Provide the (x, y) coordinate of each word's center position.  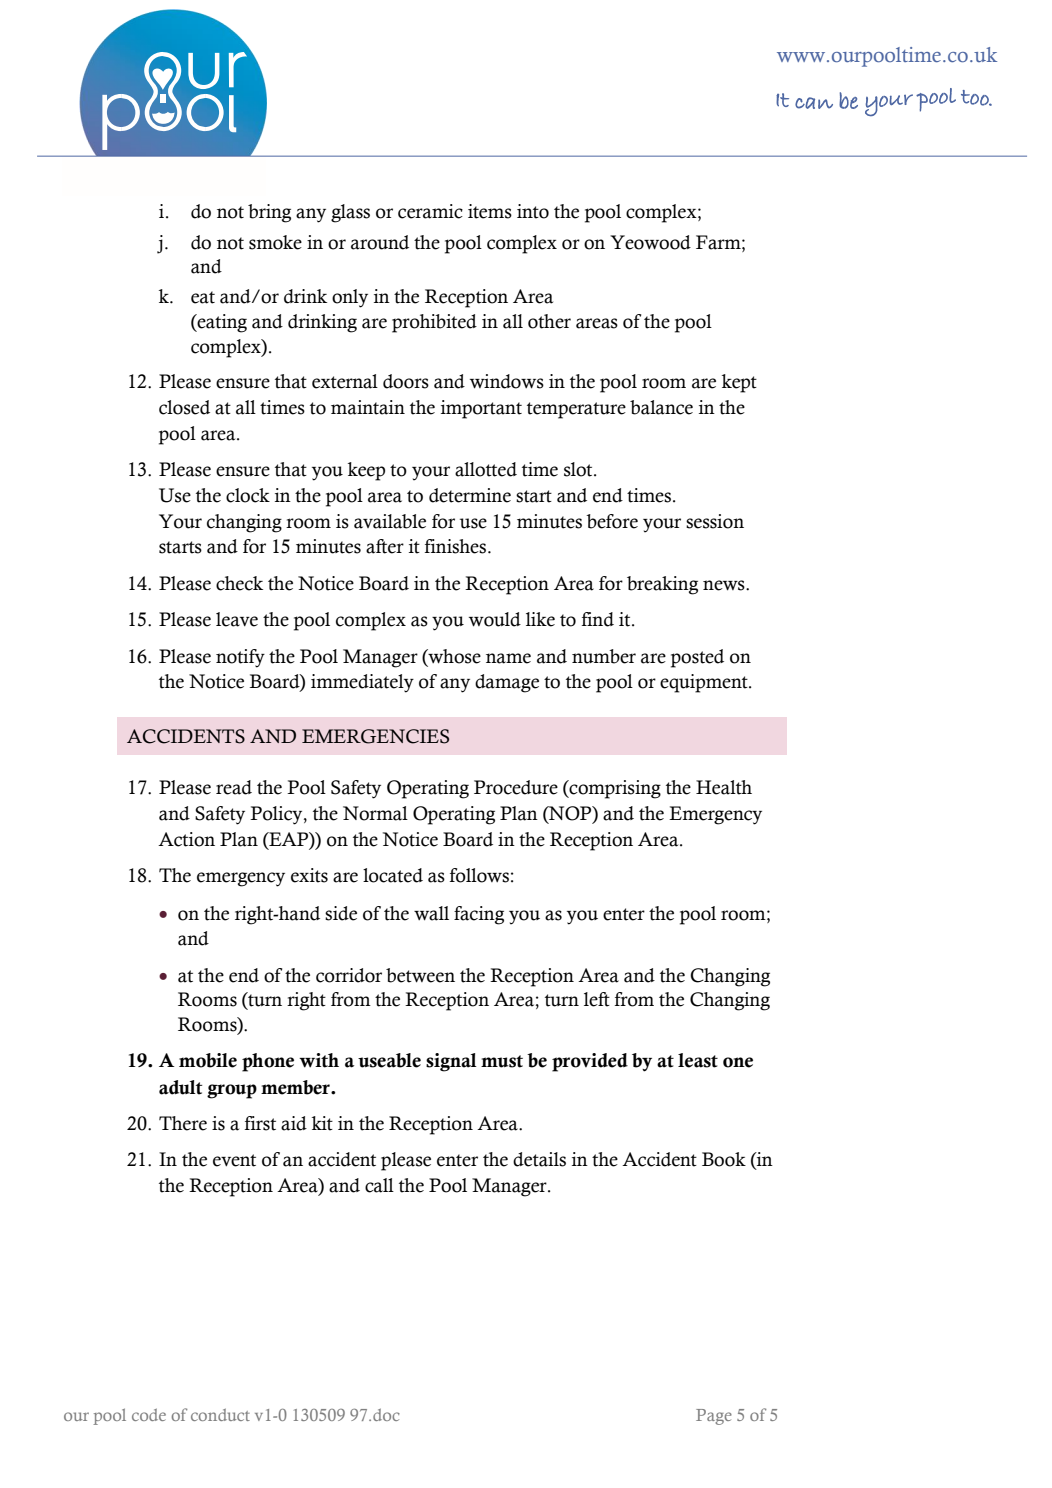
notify (240, 658)
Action (186, 839)
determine (470, 495)
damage (507, 683)
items (490, 211)
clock (248, 495)
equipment (705, 683)
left (597, 999)
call (379, 1185)
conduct (220, 1415)
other (549, 321)
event (234, 1160)
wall (431, 913)
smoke (275, 242)
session (715, 521)
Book (724, 1159)
